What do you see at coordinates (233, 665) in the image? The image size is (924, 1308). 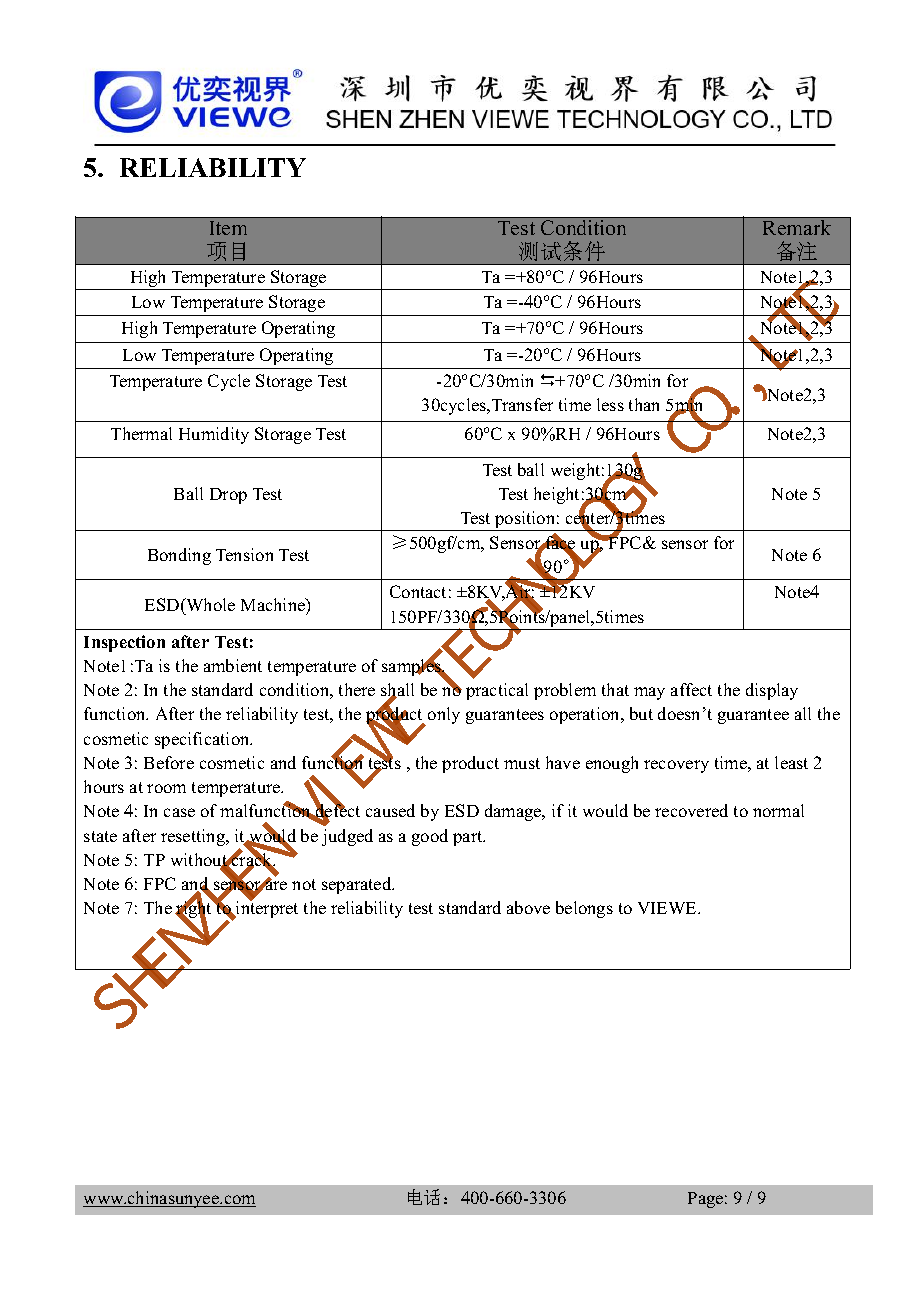 I see `ambient` at bounding box center [233, 665].
